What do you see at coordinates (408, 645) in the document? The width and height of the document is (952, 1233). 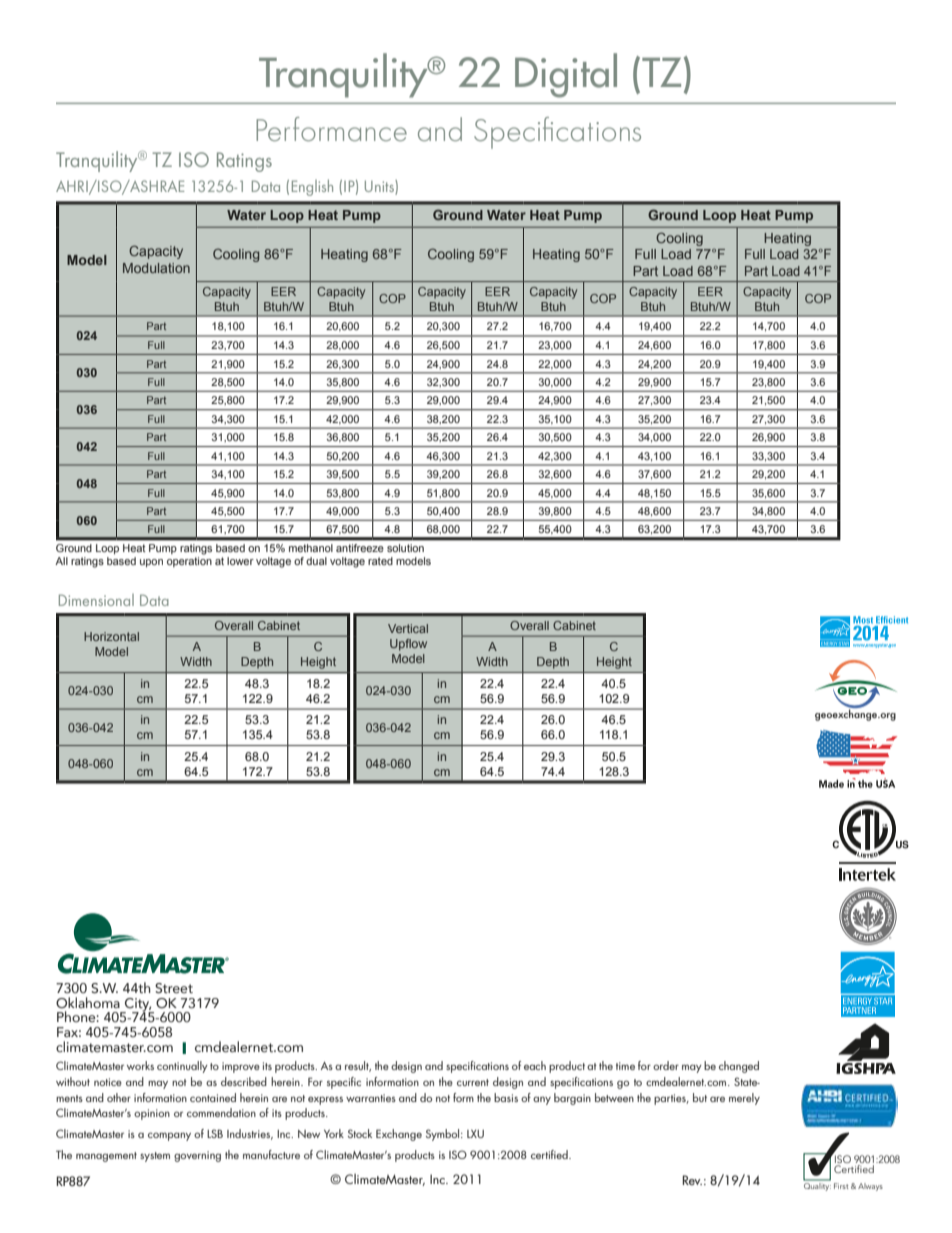 I see `Upflow` at bounding box center [408, 645].
